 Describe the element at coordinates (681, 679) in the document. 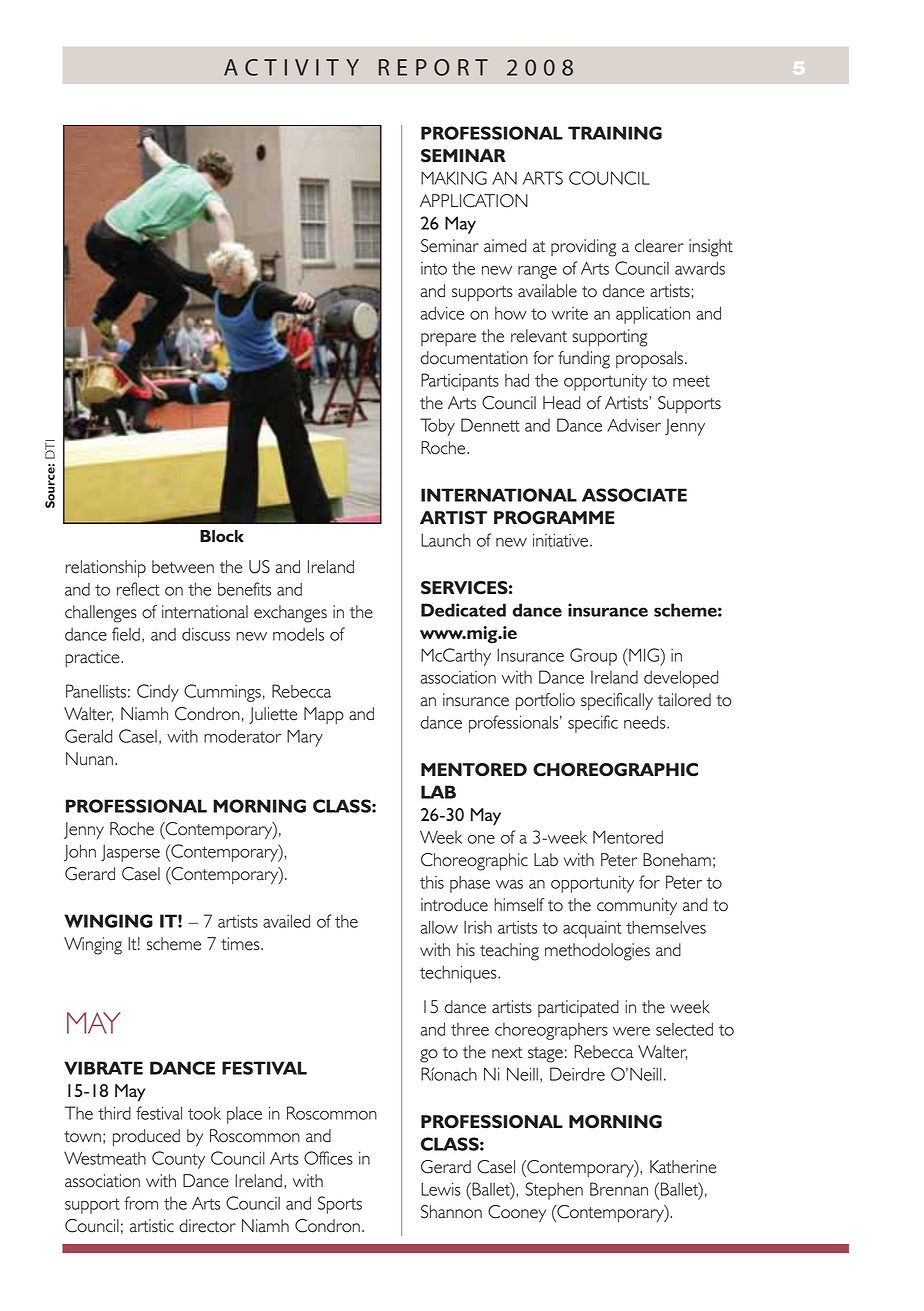

I see `developed` at that location.
